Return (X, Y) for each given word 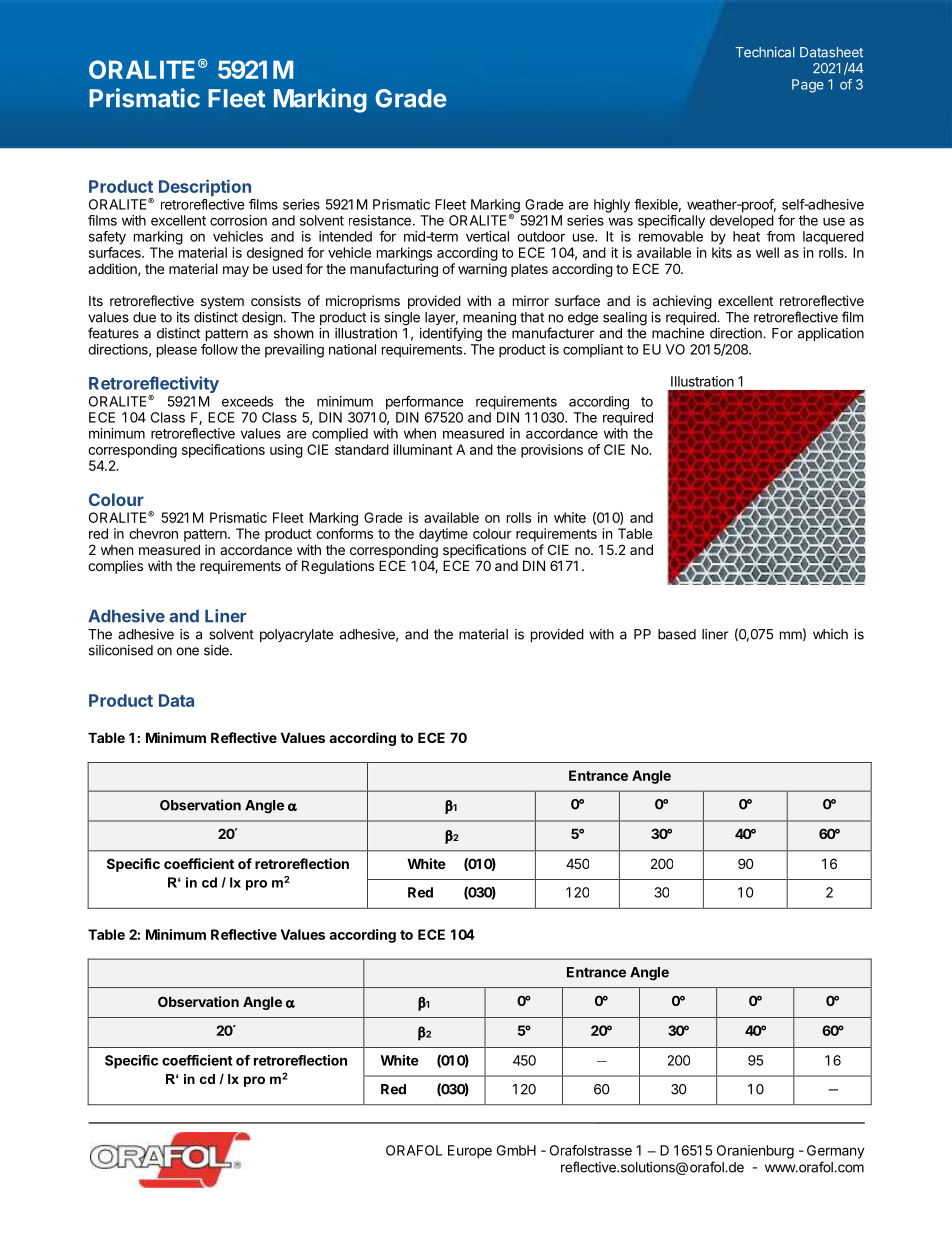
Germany (836, 1152)
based (677, 634)
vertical (487, 236)
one (187, 651)
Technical (765, 52)
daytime (443, 535)
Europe (470, 1152)
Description (205, 187)
